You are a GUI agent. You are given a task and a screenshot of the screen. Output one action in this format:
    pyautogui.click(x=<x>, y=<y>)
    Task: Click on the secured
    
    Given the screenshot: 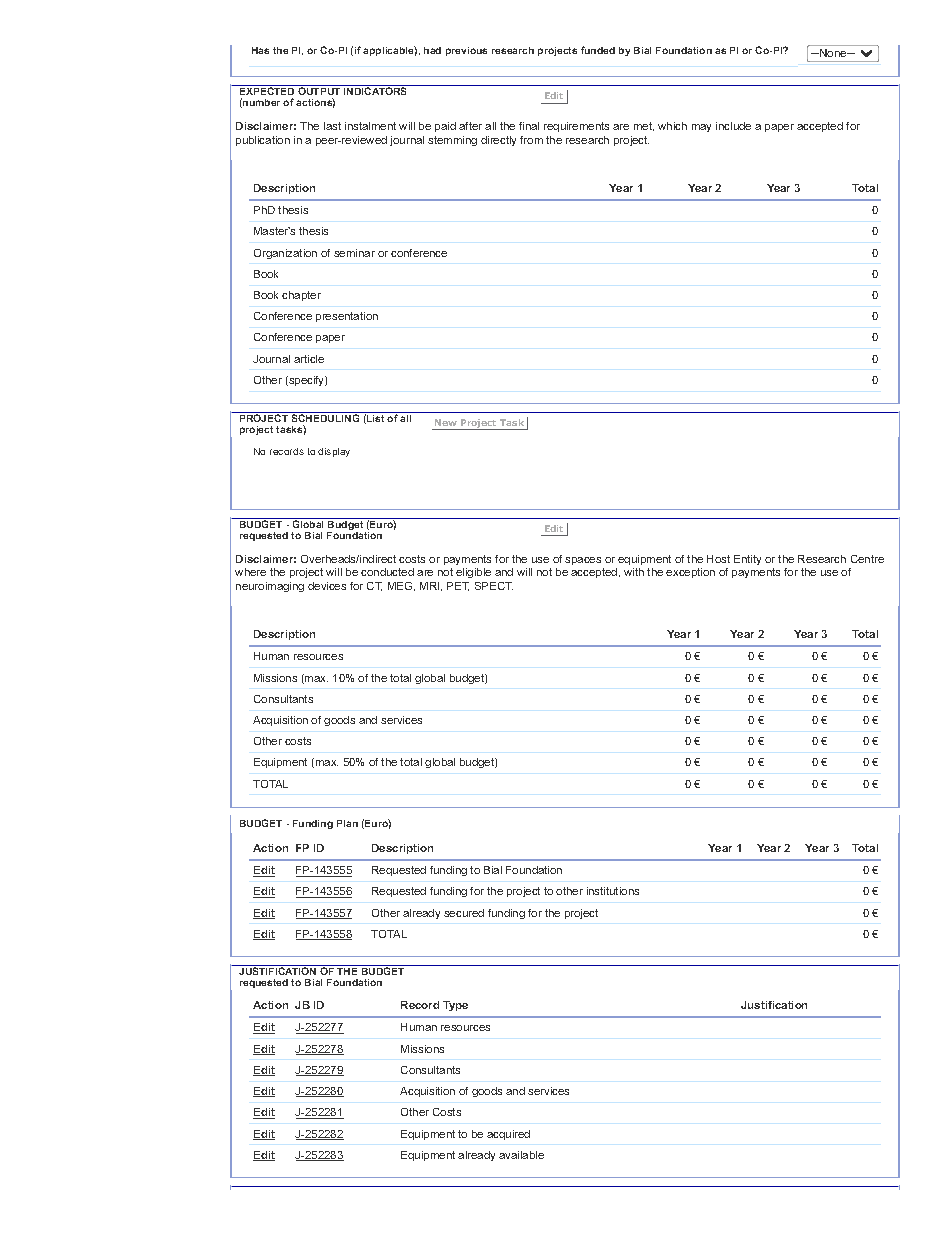 What is the action you would take?
    pyautogui.click(x=464, y=913)
